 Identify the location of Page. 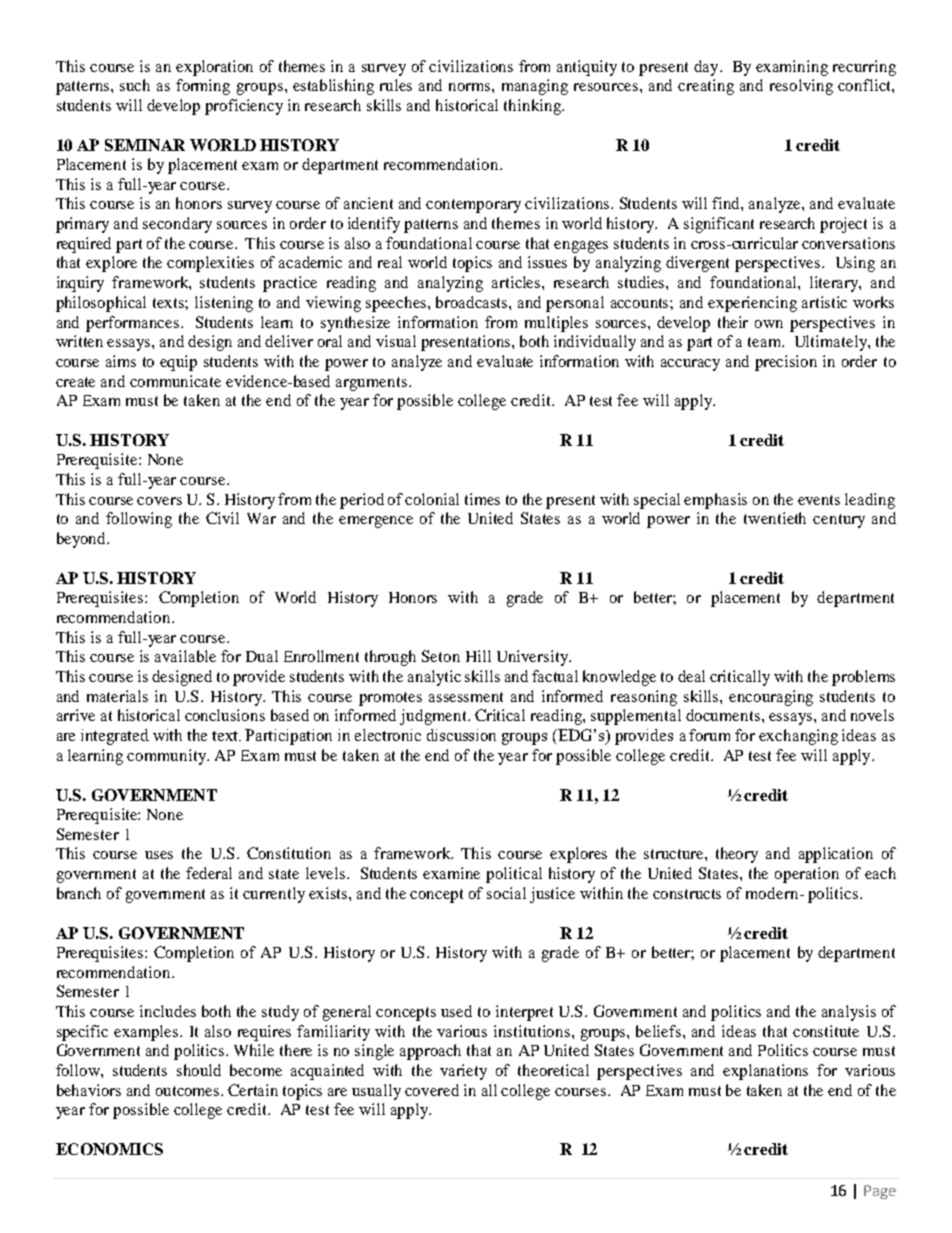
(880, 1192).
